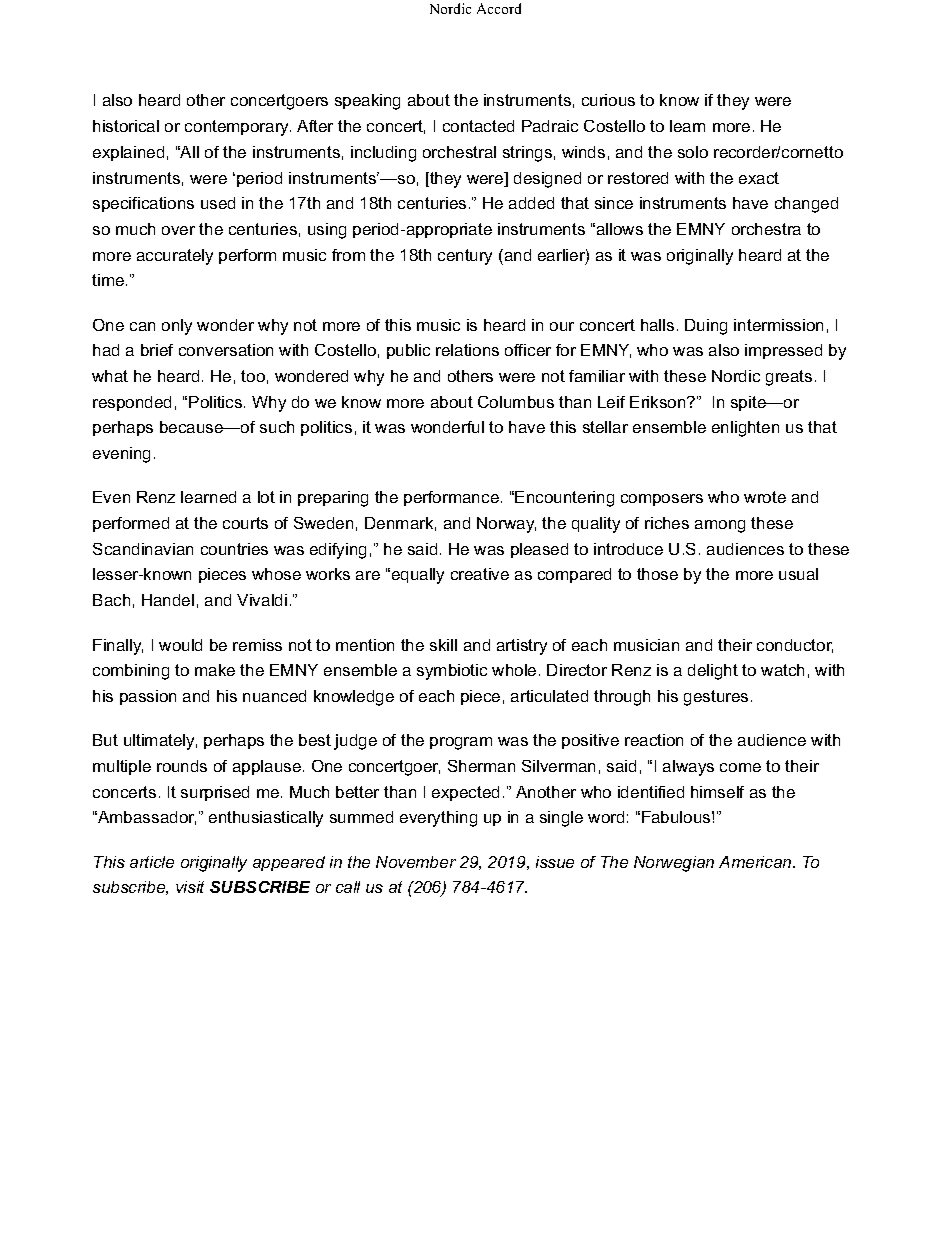 Image resolution: width=952 pixels, height=1233 pixels. What do you see at coordinates (608, 100) in the screenshot?
I see `curious` at bounding box center [608, 100].
